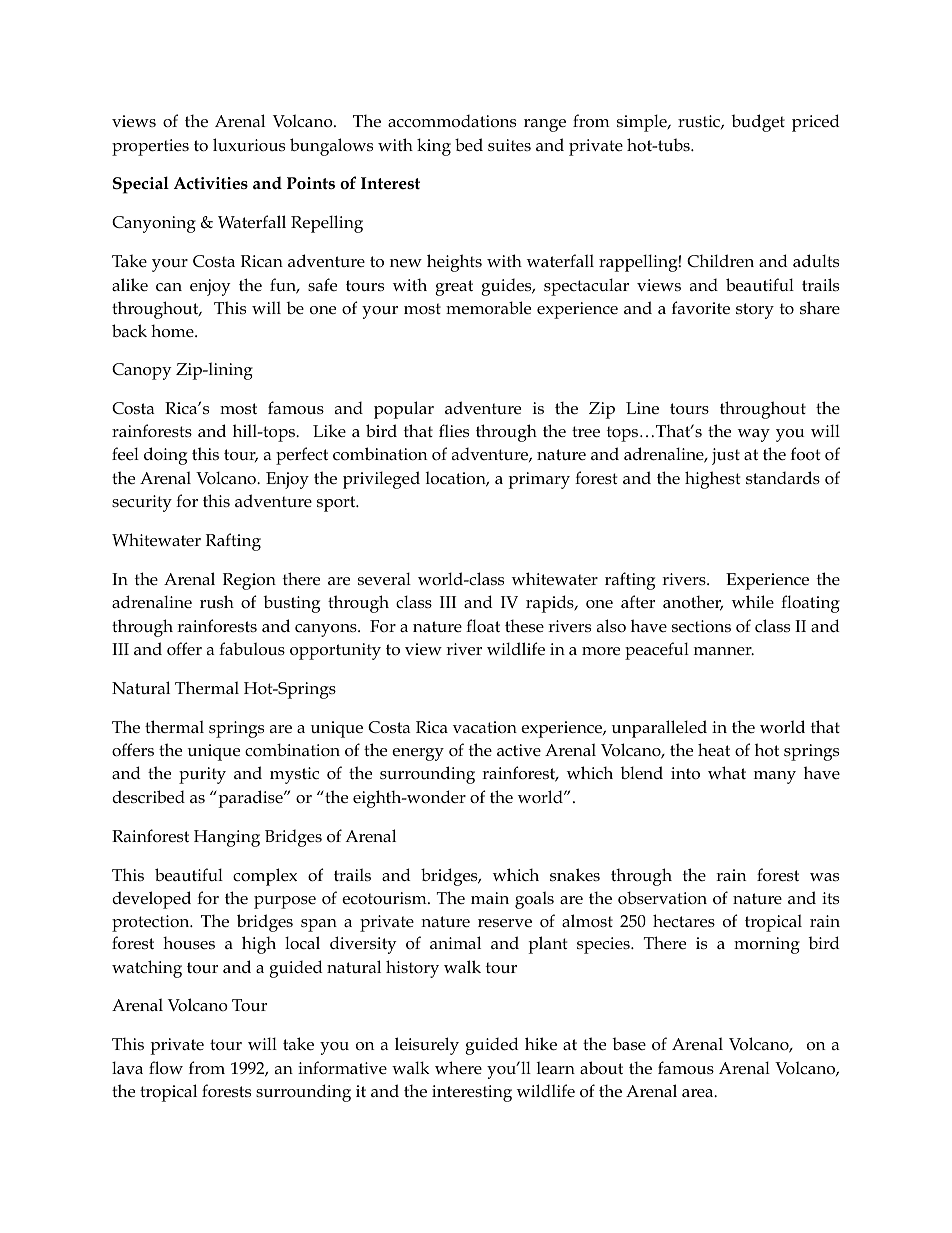 This screenshot has width=952, height=1233. I want to click on flies, so click(454, 431).
